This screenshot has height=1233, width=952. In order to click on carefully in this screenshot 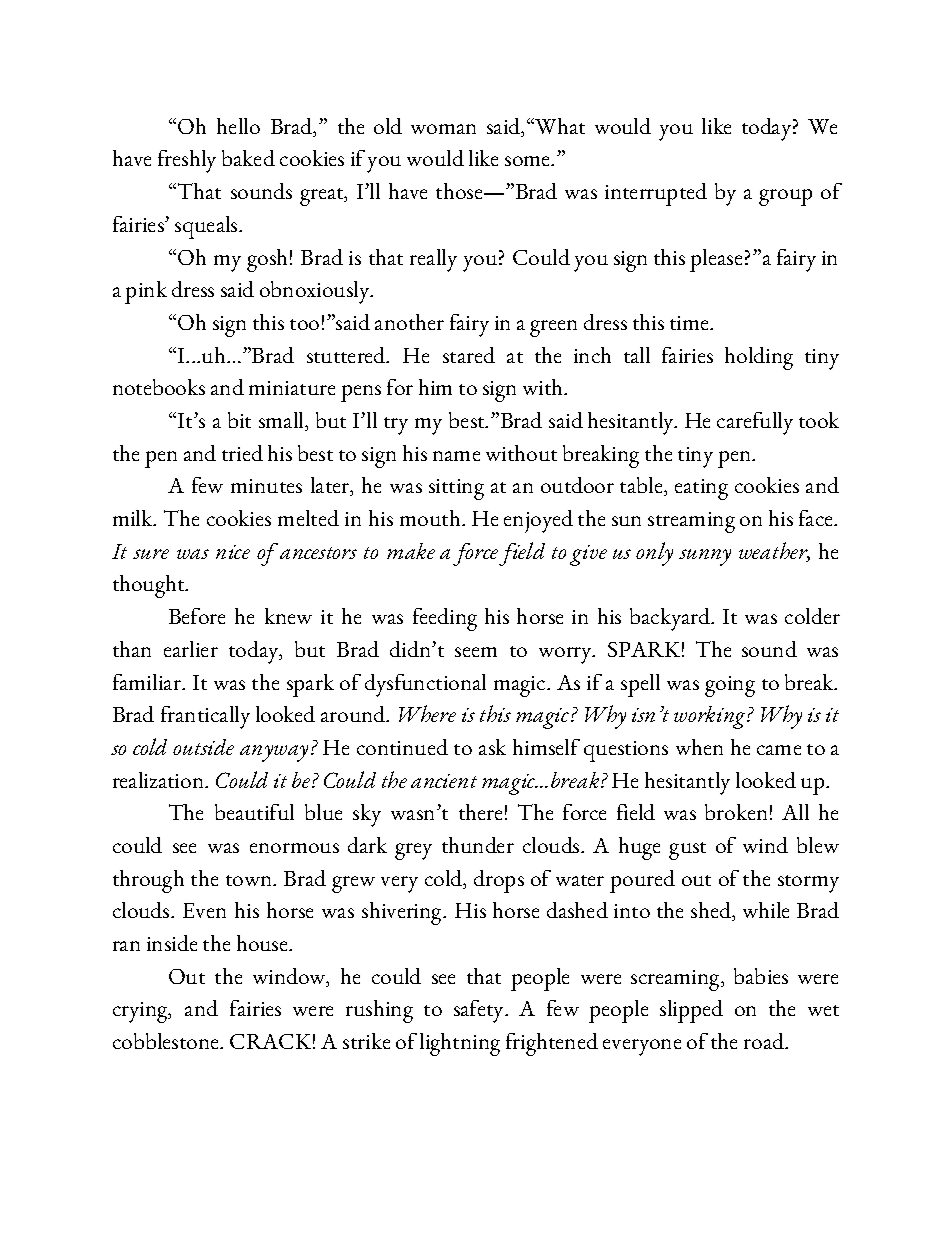, I will do `click(755, 423)`.
